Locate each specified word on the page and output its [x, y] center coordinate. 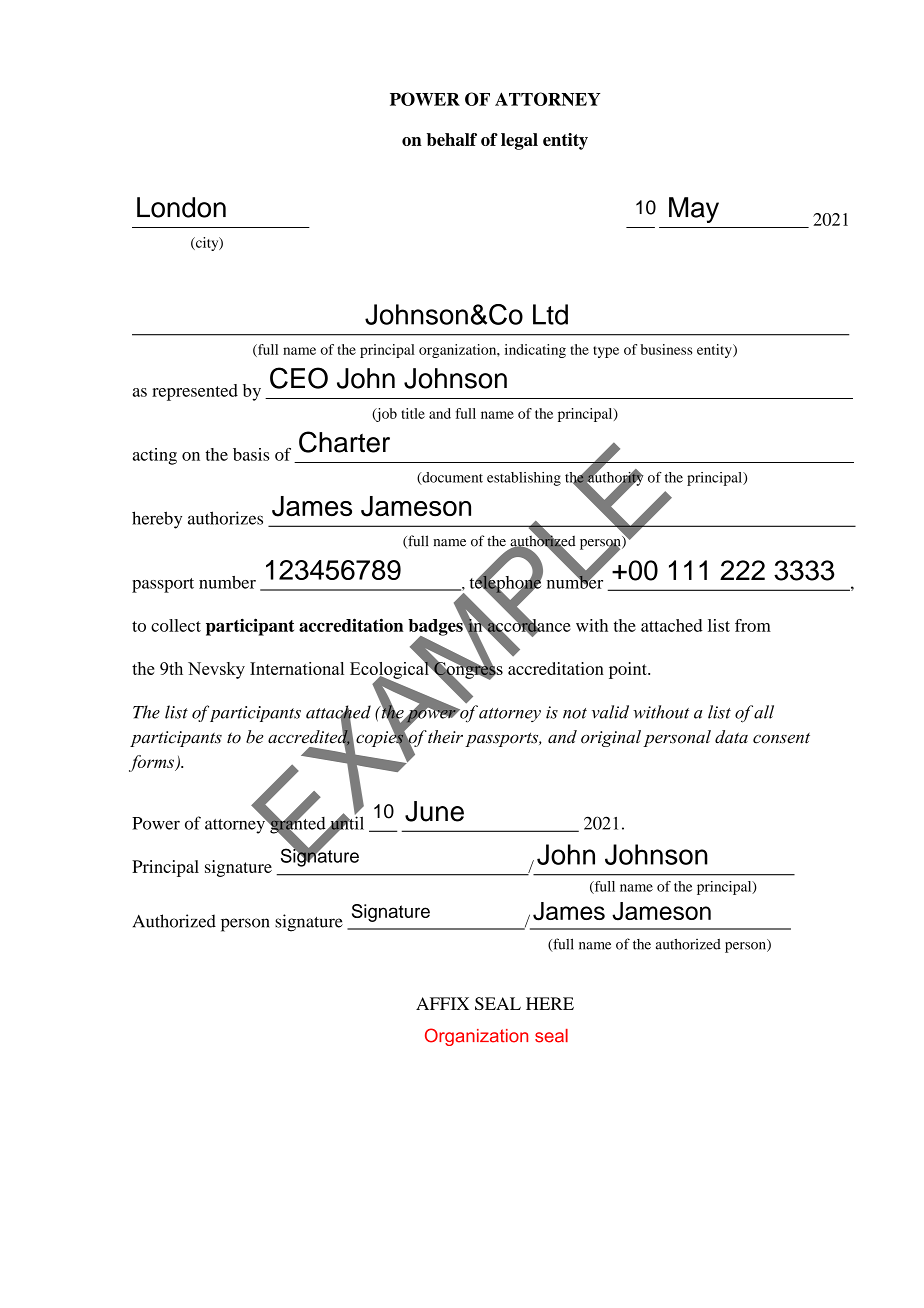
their [445, 737]
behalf [452, 139]
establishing [524, 479]
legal [519, 141]
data [731, 737]
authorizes [225, 518]
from [753, 625]
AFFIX [442, 1003]
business [666, 349]
